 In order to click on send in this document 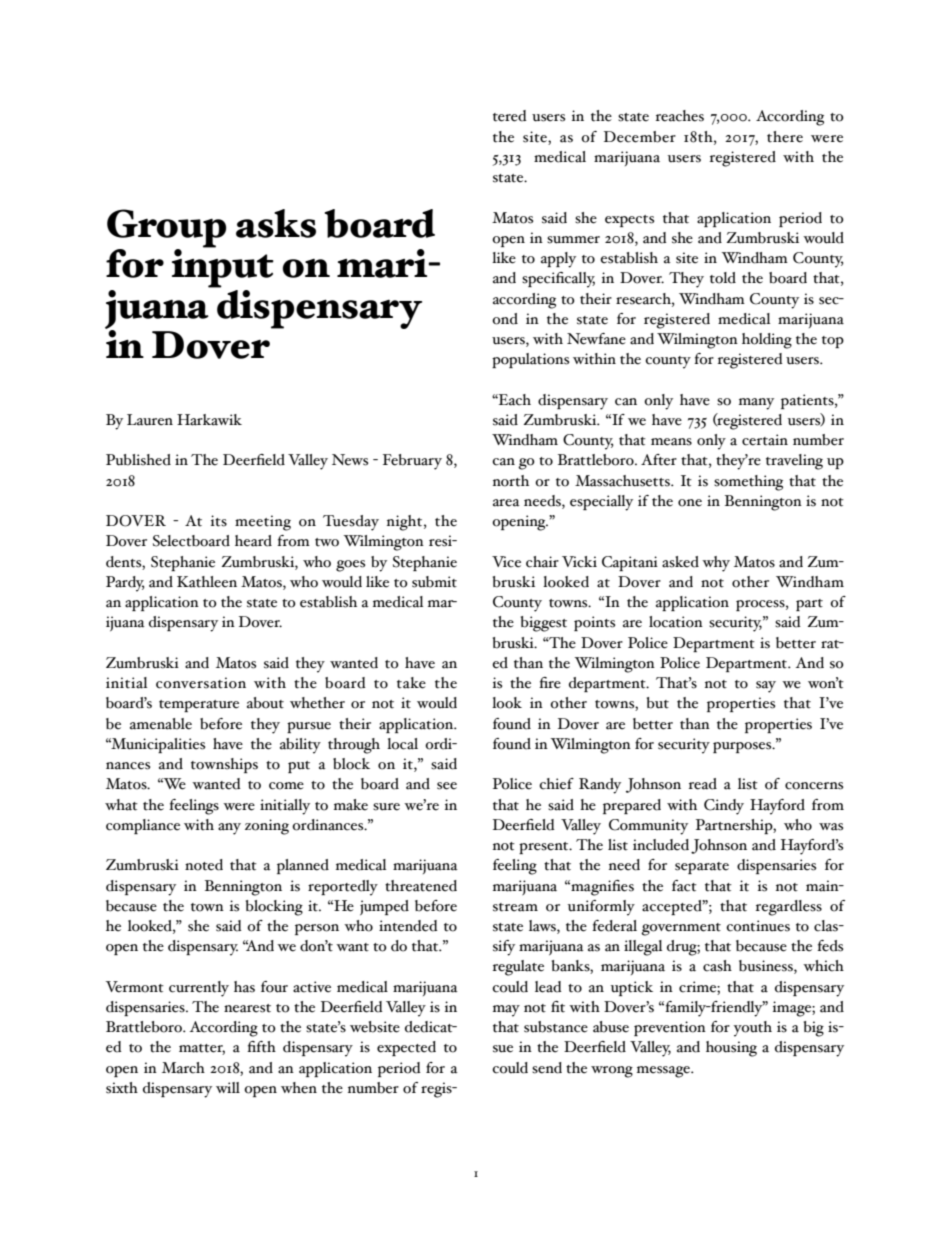, I will do `click(547, 1068)`.
